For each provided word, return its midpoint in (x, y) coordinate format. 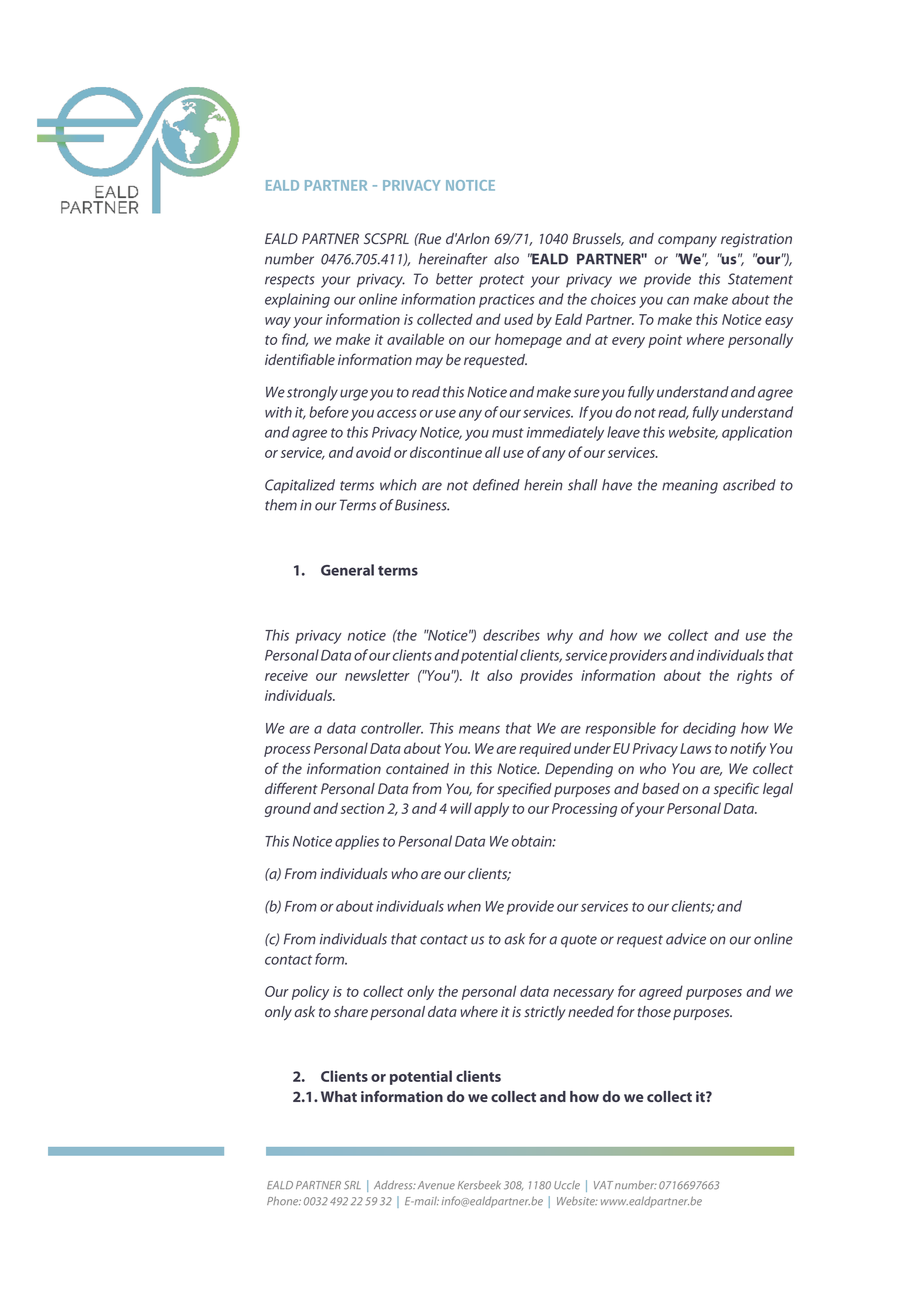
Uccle (567, 1185)
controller (392, 728)
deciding (709, 729)
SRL (352, 1185)
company (687, 242)
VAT (603, 1185)
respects (290, 281)
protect (501, 281)
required (545, 749)
